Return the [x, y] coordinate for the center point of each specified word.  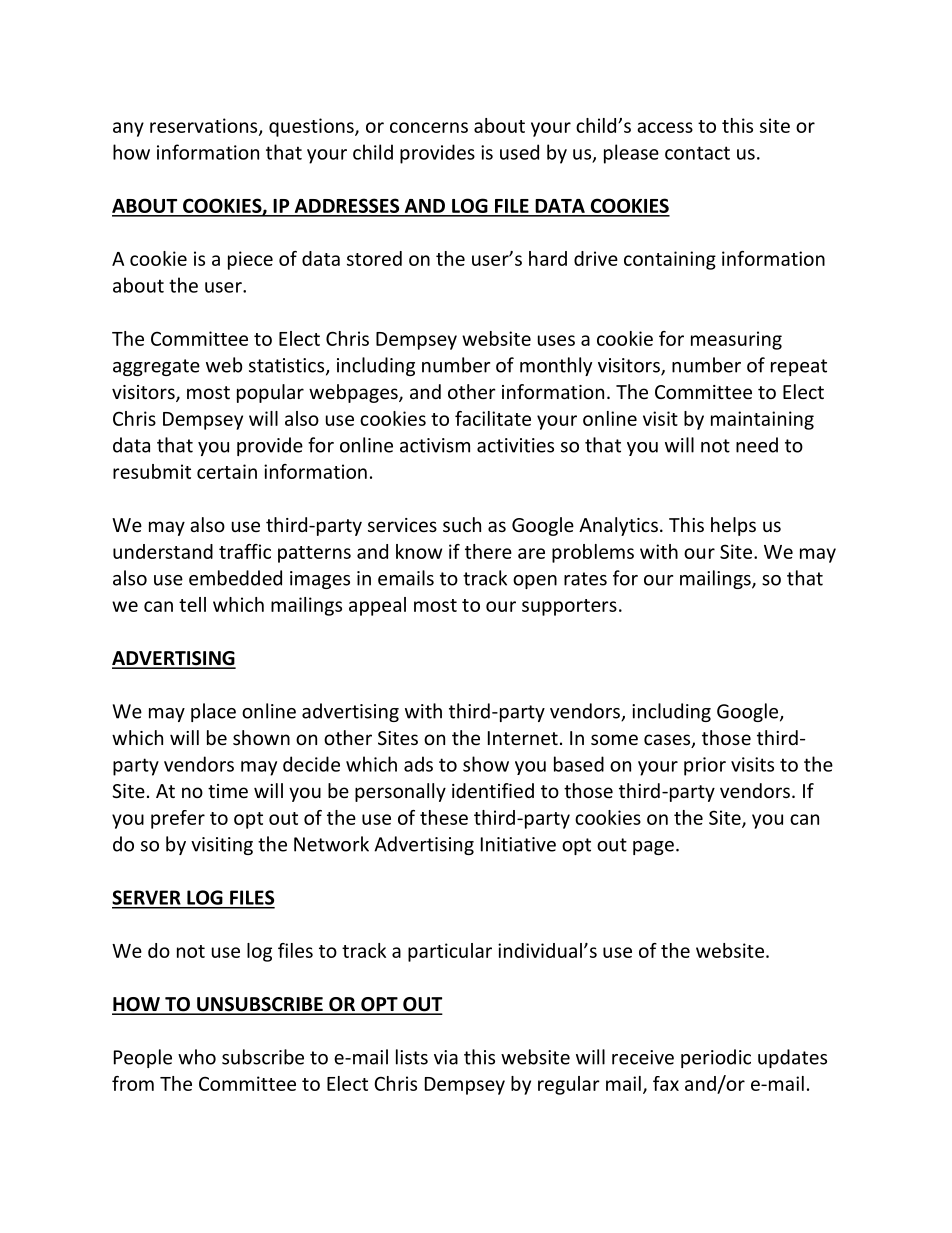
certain [227, 471]
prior [705, 766]
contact [697, 153]
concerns [429, 127]
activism [435, 445]
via [446, 1057]
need [757, 445]
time [228, 791]
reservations [205, 127]
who [197, 1057]
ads [418, 764]
